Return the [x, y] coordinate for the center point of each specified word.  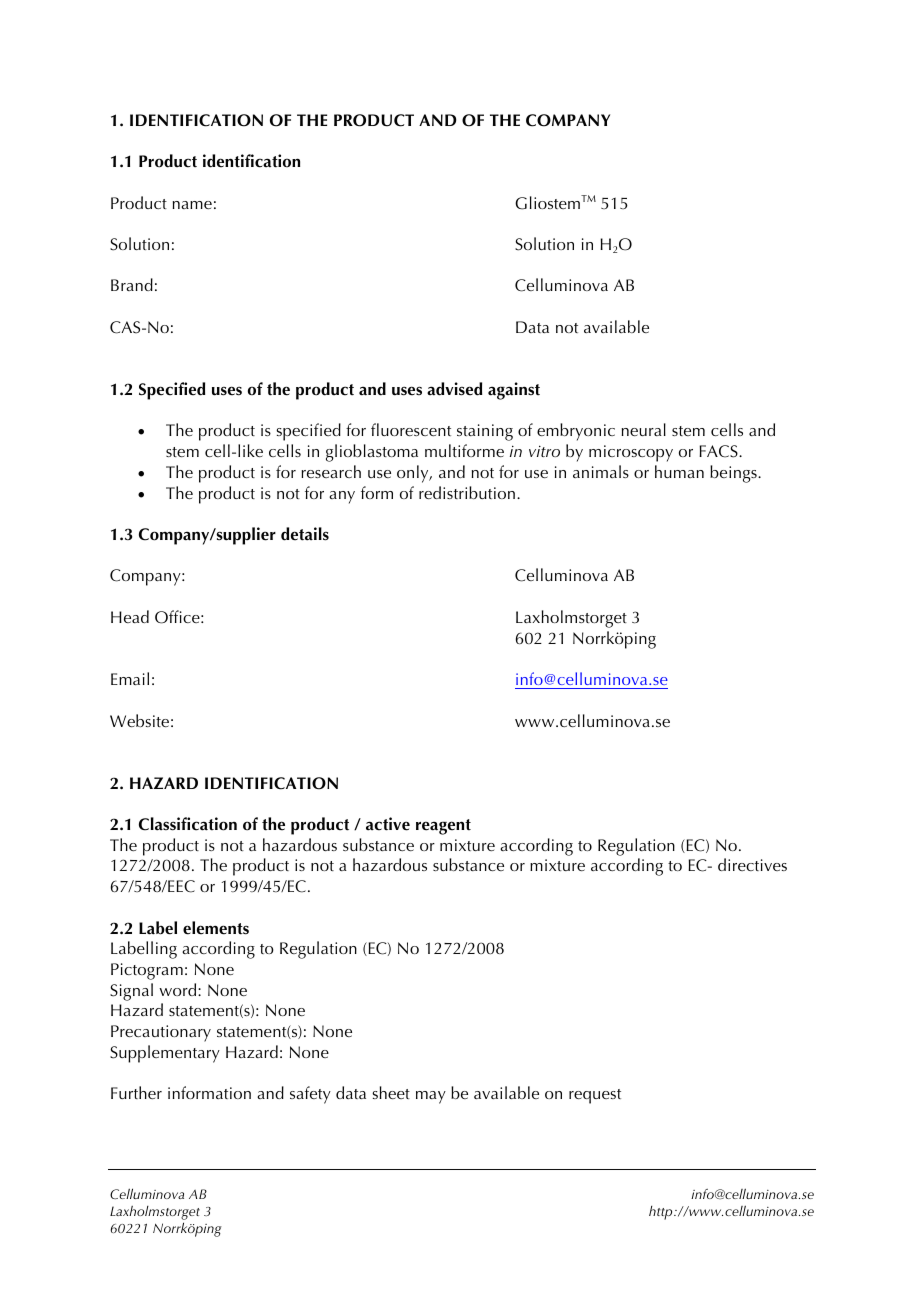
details [305, 534]
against [514, 391]
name [192, 205]
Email [130, 678]
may [431, 1097]
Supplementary [165, 1054]
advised [454, 389]
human [679, 471]
